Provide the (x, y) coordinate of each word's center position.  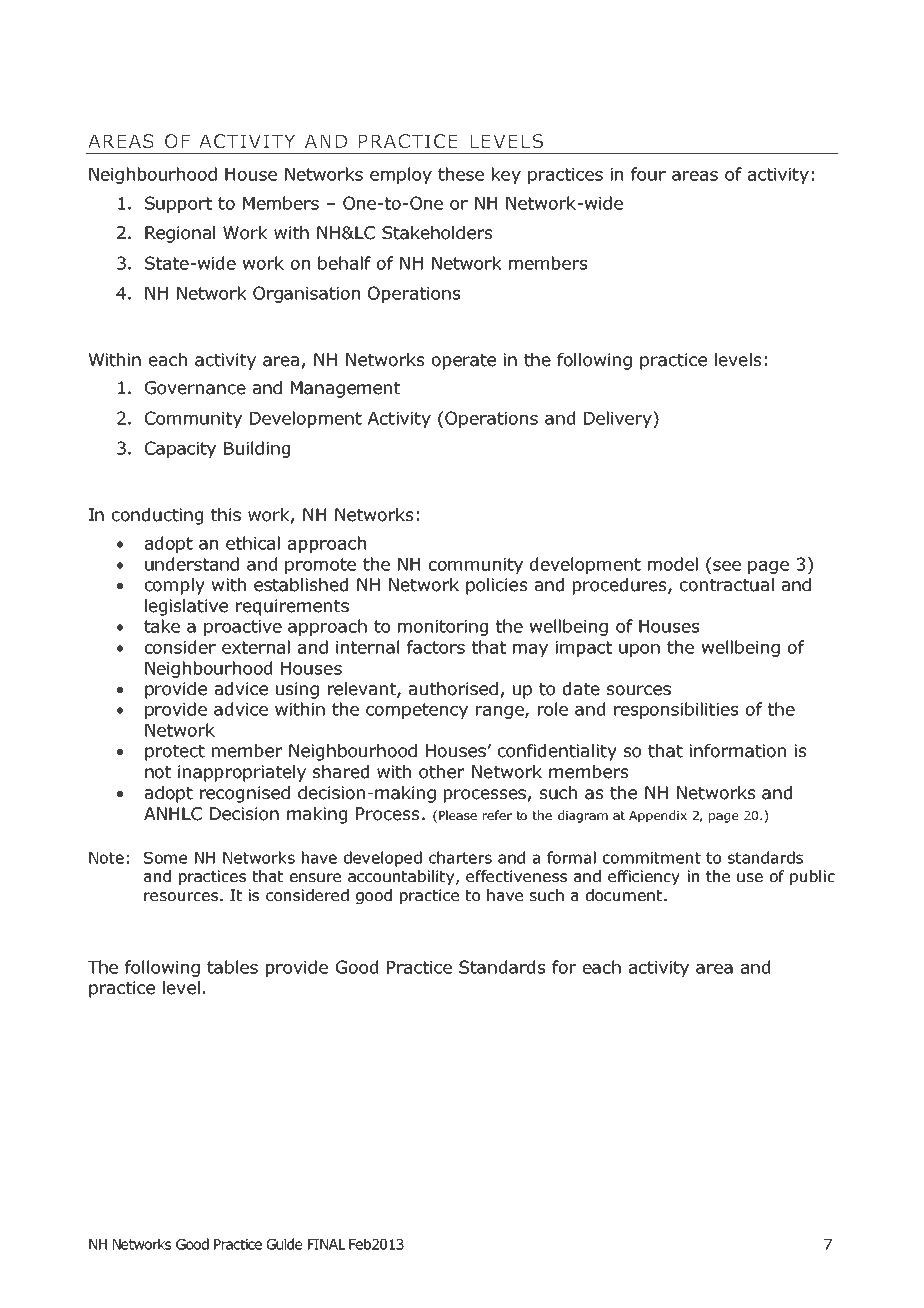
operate (464, 362)
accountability (402, 877)
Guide (284, 1244)
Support (178, 204)
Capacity (180, 449)
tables (232, 967)
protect (175, 753)
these (461, 174)
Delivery (619, 419)
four (648, 174)
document (625, 895)
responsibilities (676, 710)
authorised (453, 689)
